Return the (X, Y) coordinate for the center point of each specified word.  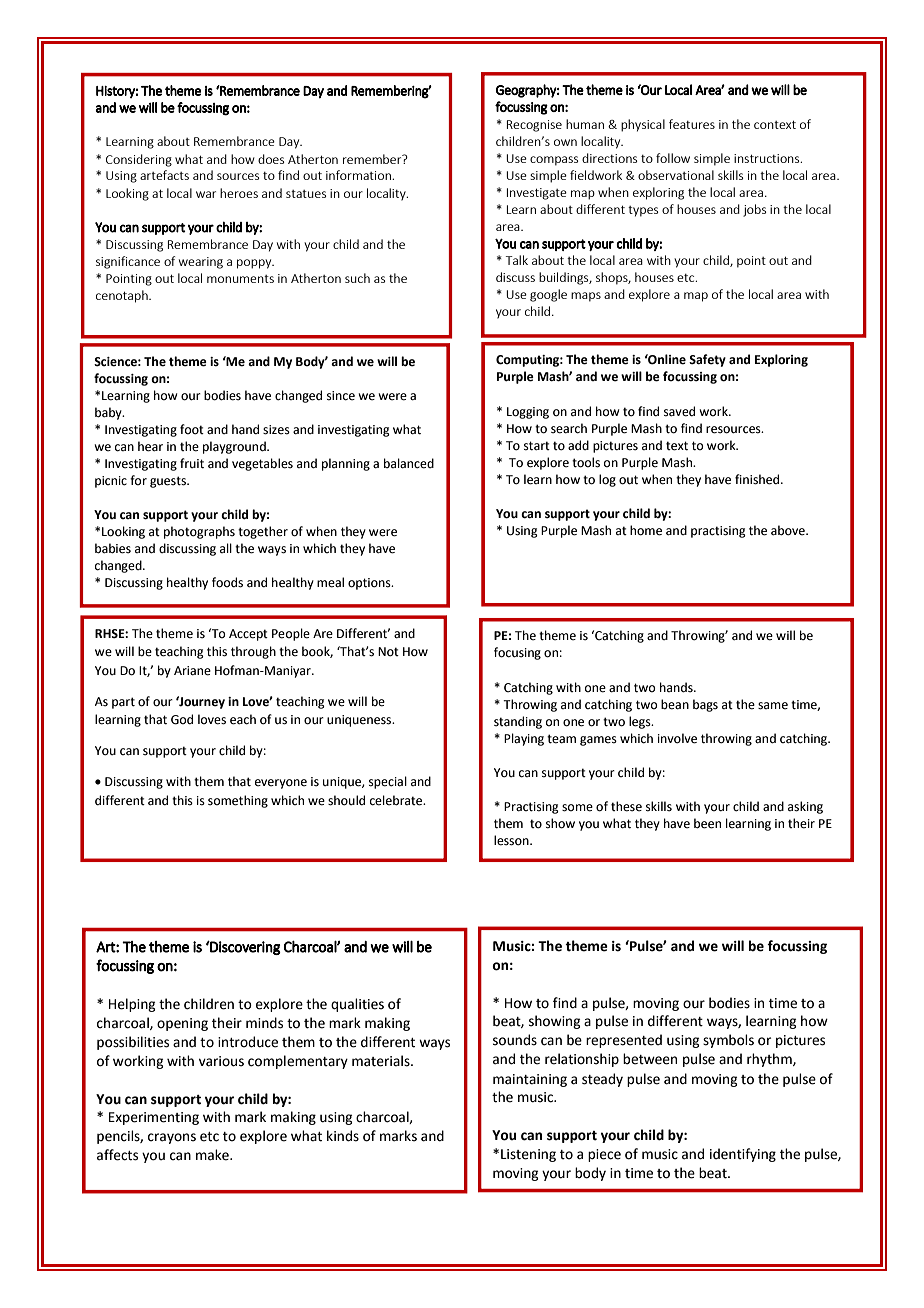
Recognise (534, 126)
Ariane (192, 671)
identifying (743, 1155)
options (370, 584)
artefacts (164, 175)
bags (705, 705)
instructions (768, 158)
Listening (528, 1155)
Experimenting (154, 1118)
